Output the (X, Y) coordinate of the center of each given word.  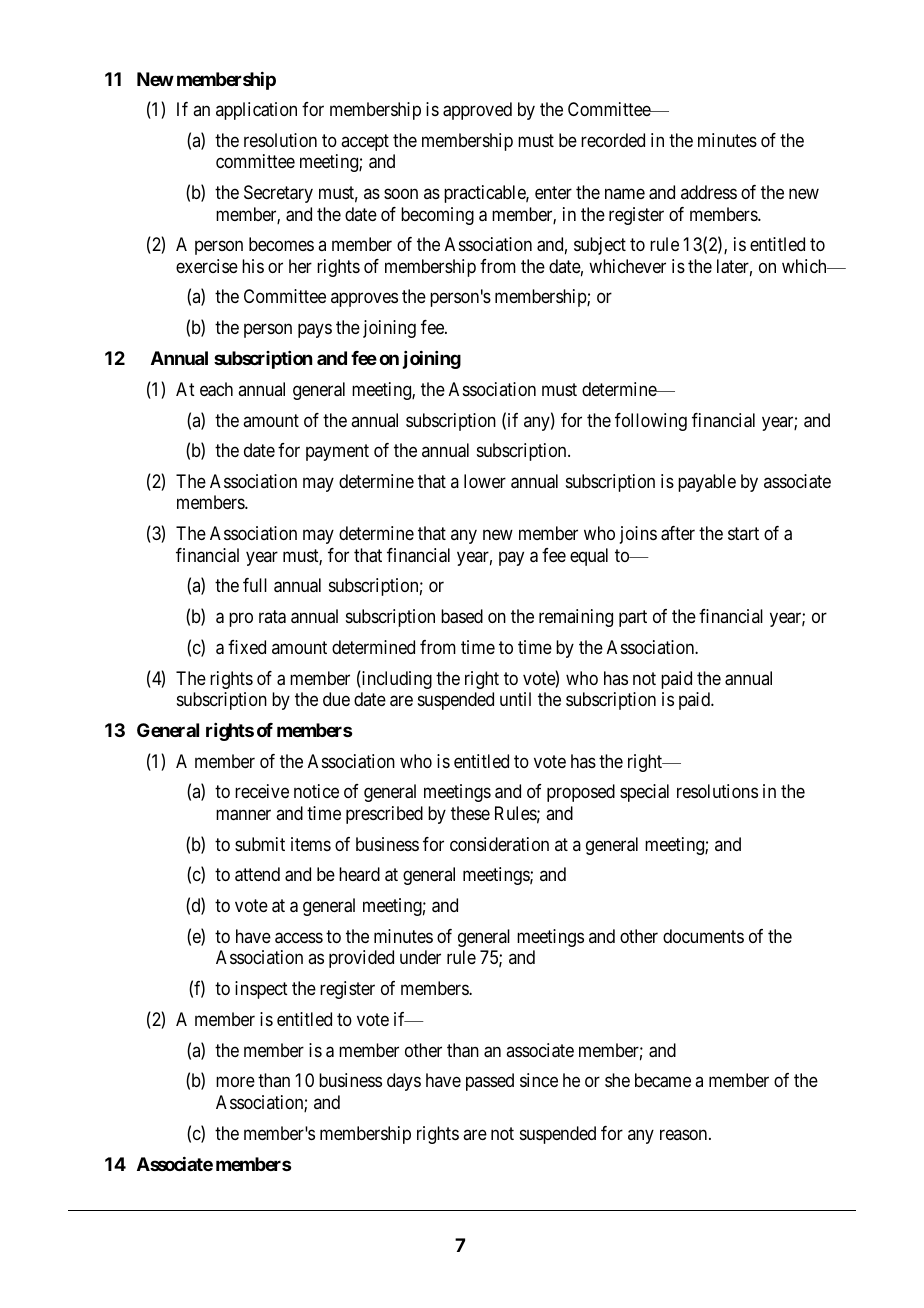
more (235, 1082)
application (256, 111)
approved (477, 111)
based (462, 616)
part (633, 618)
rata (272, 617)
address (709, 192)
